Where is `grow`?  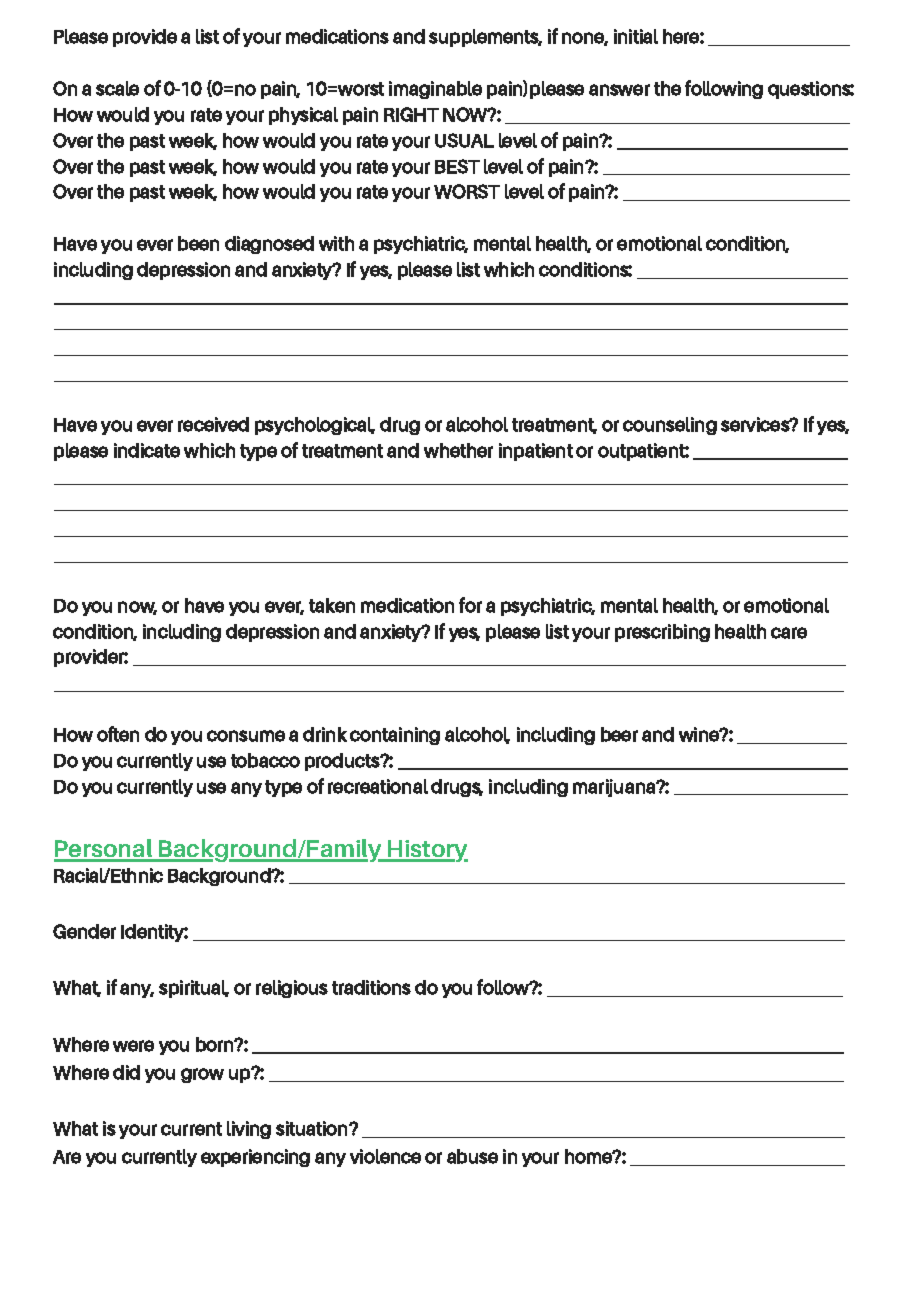 grow is located at coordinates (202, 1075).
